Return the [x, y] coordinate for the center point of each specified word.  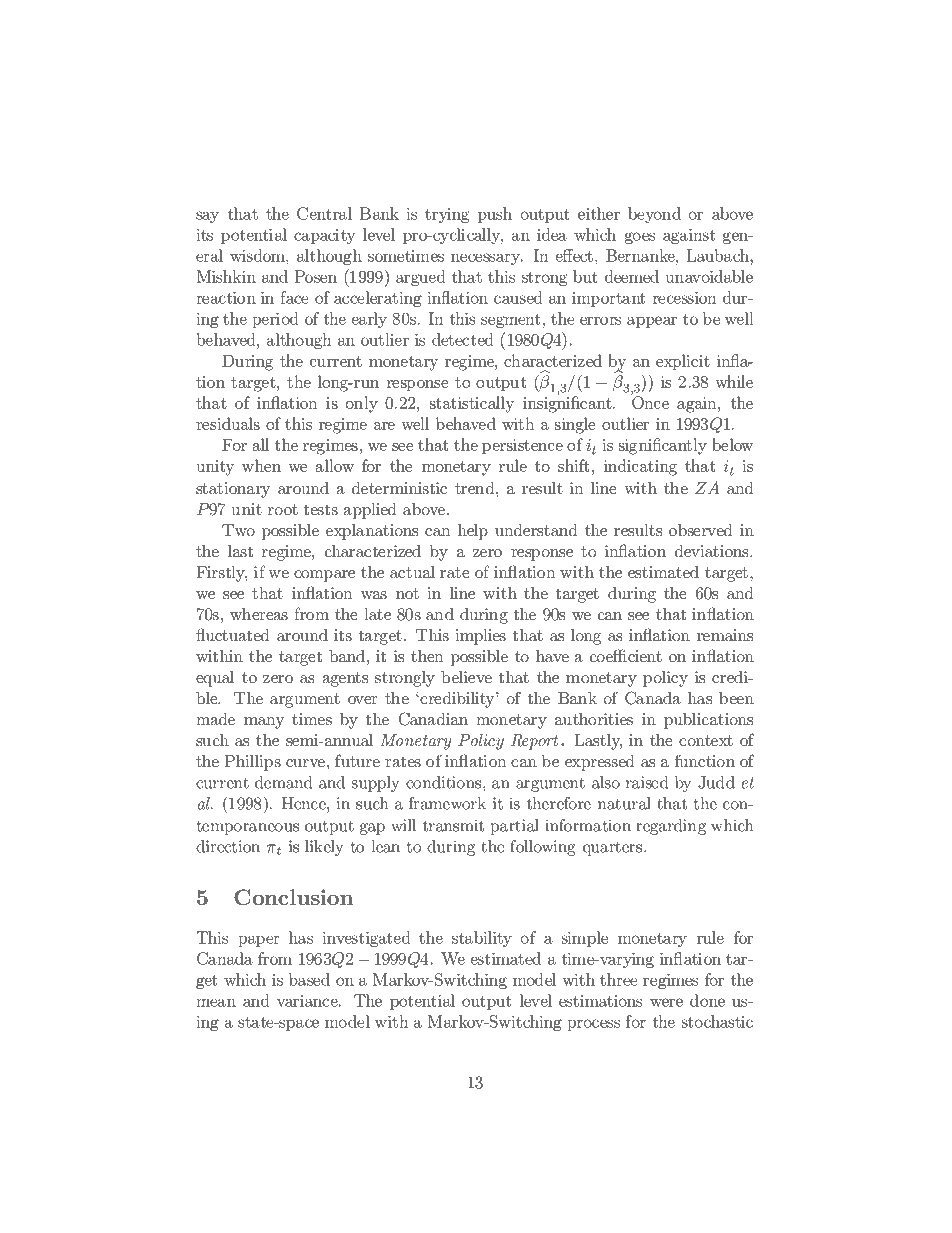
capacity [324, 236]
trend [476, 488]
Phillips [252, 763]
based [309, 979]
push [495, 215]
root [283, 509]
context [706, 740]
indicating [640, 467]
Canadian [433, 719]
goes [640, 238]
